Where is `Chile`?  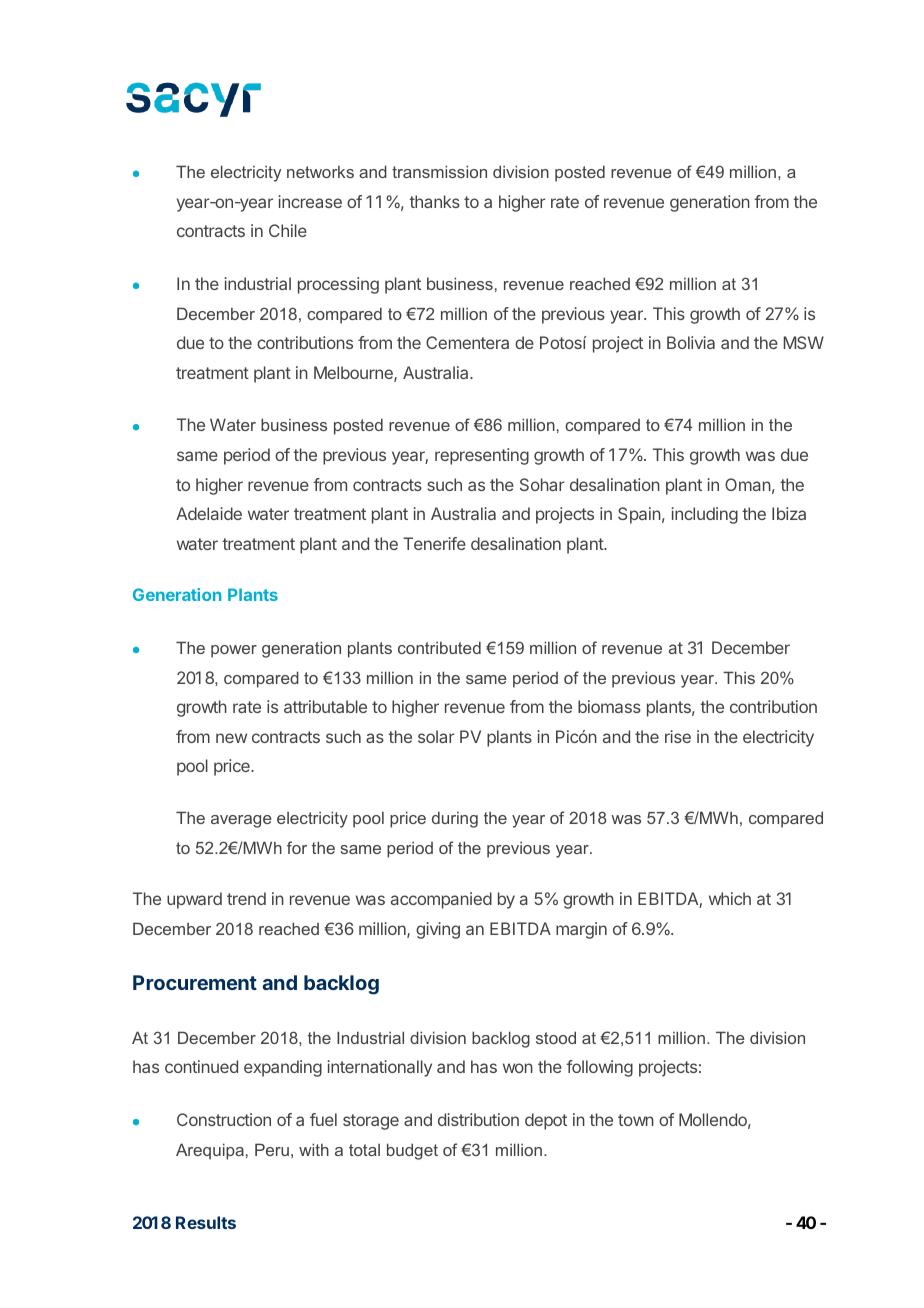
Chile is located at coordinates (288, 230).
